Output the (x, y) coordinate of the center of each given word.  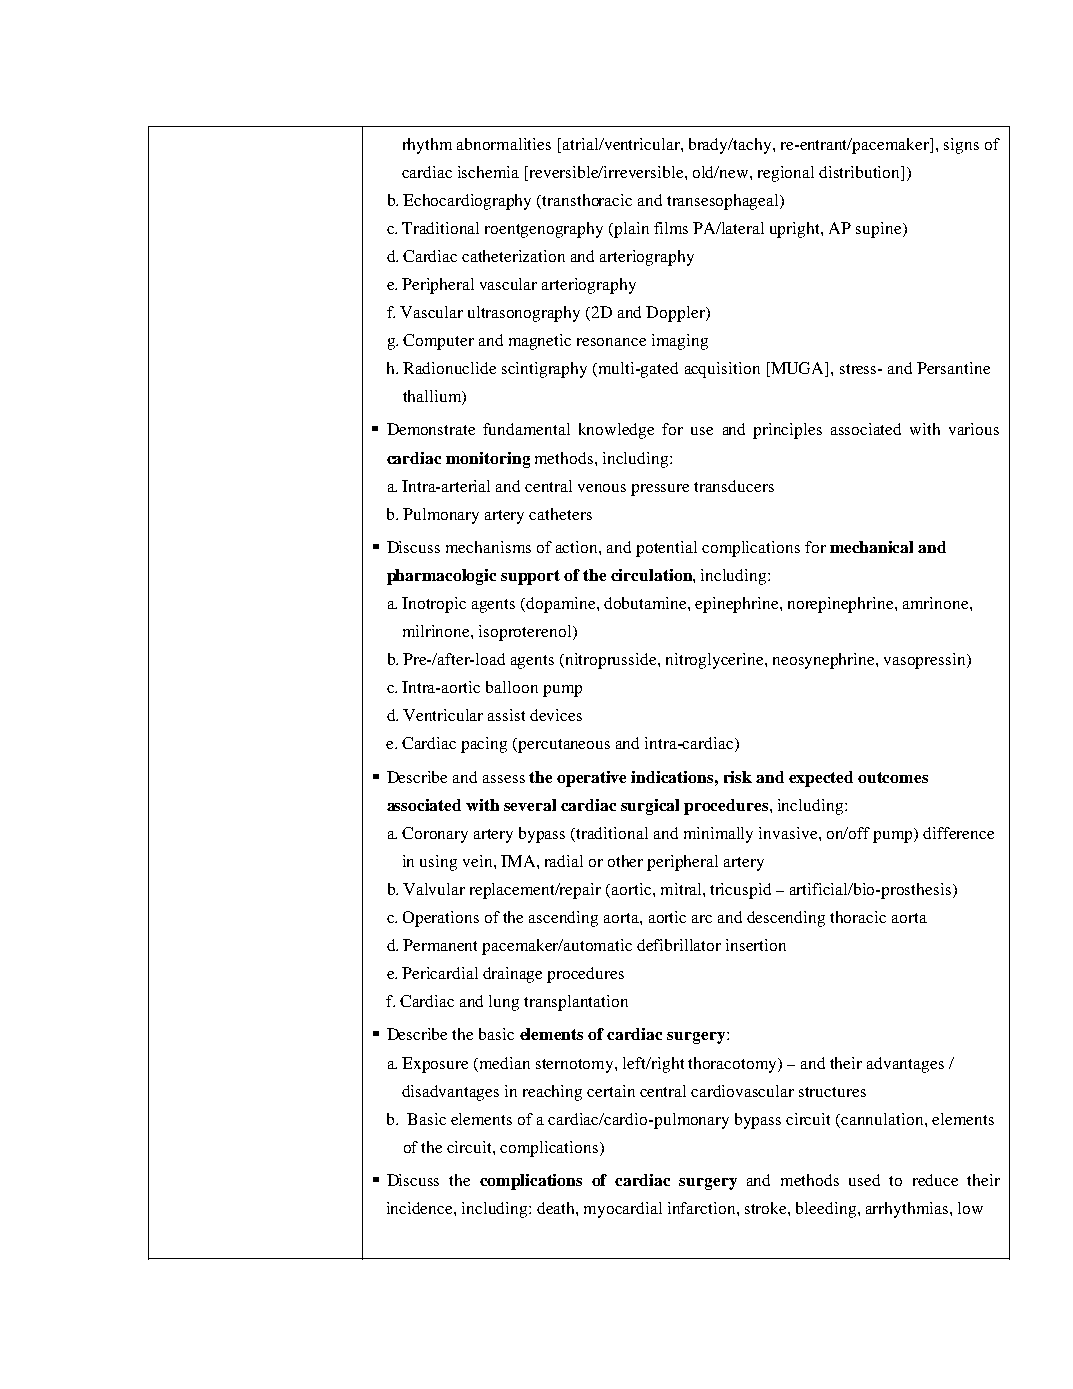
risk (738, 777)
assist (506, 715)
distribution (861, 172)
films (671, 228)
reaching (552, 1093)
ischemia (488, 172)
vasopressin (926, 661)
